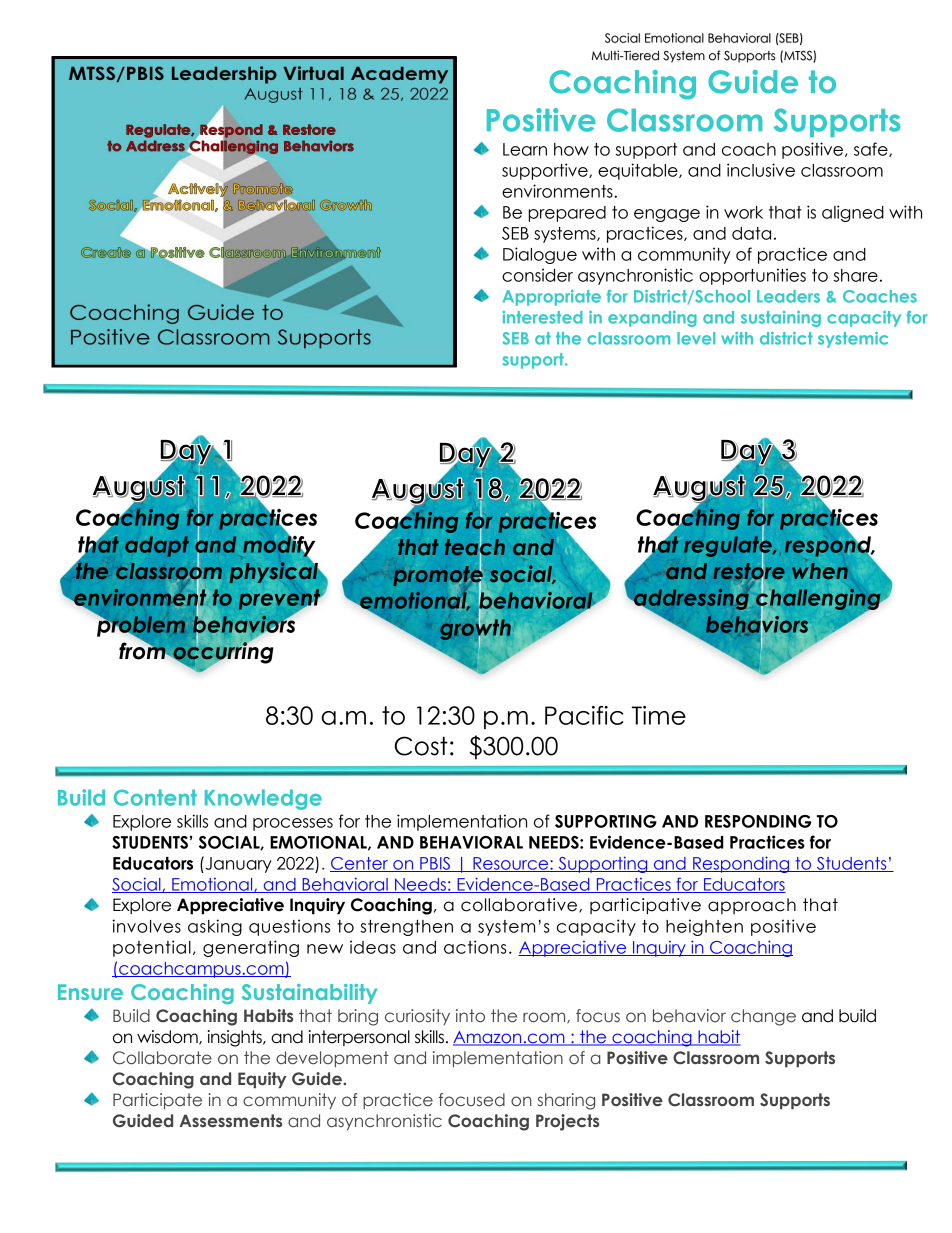 This image has width=952, height=1233. What do you see at coordinates (761, 170) in the image?
I see `inclusive` at bounding box center [761, 170].
